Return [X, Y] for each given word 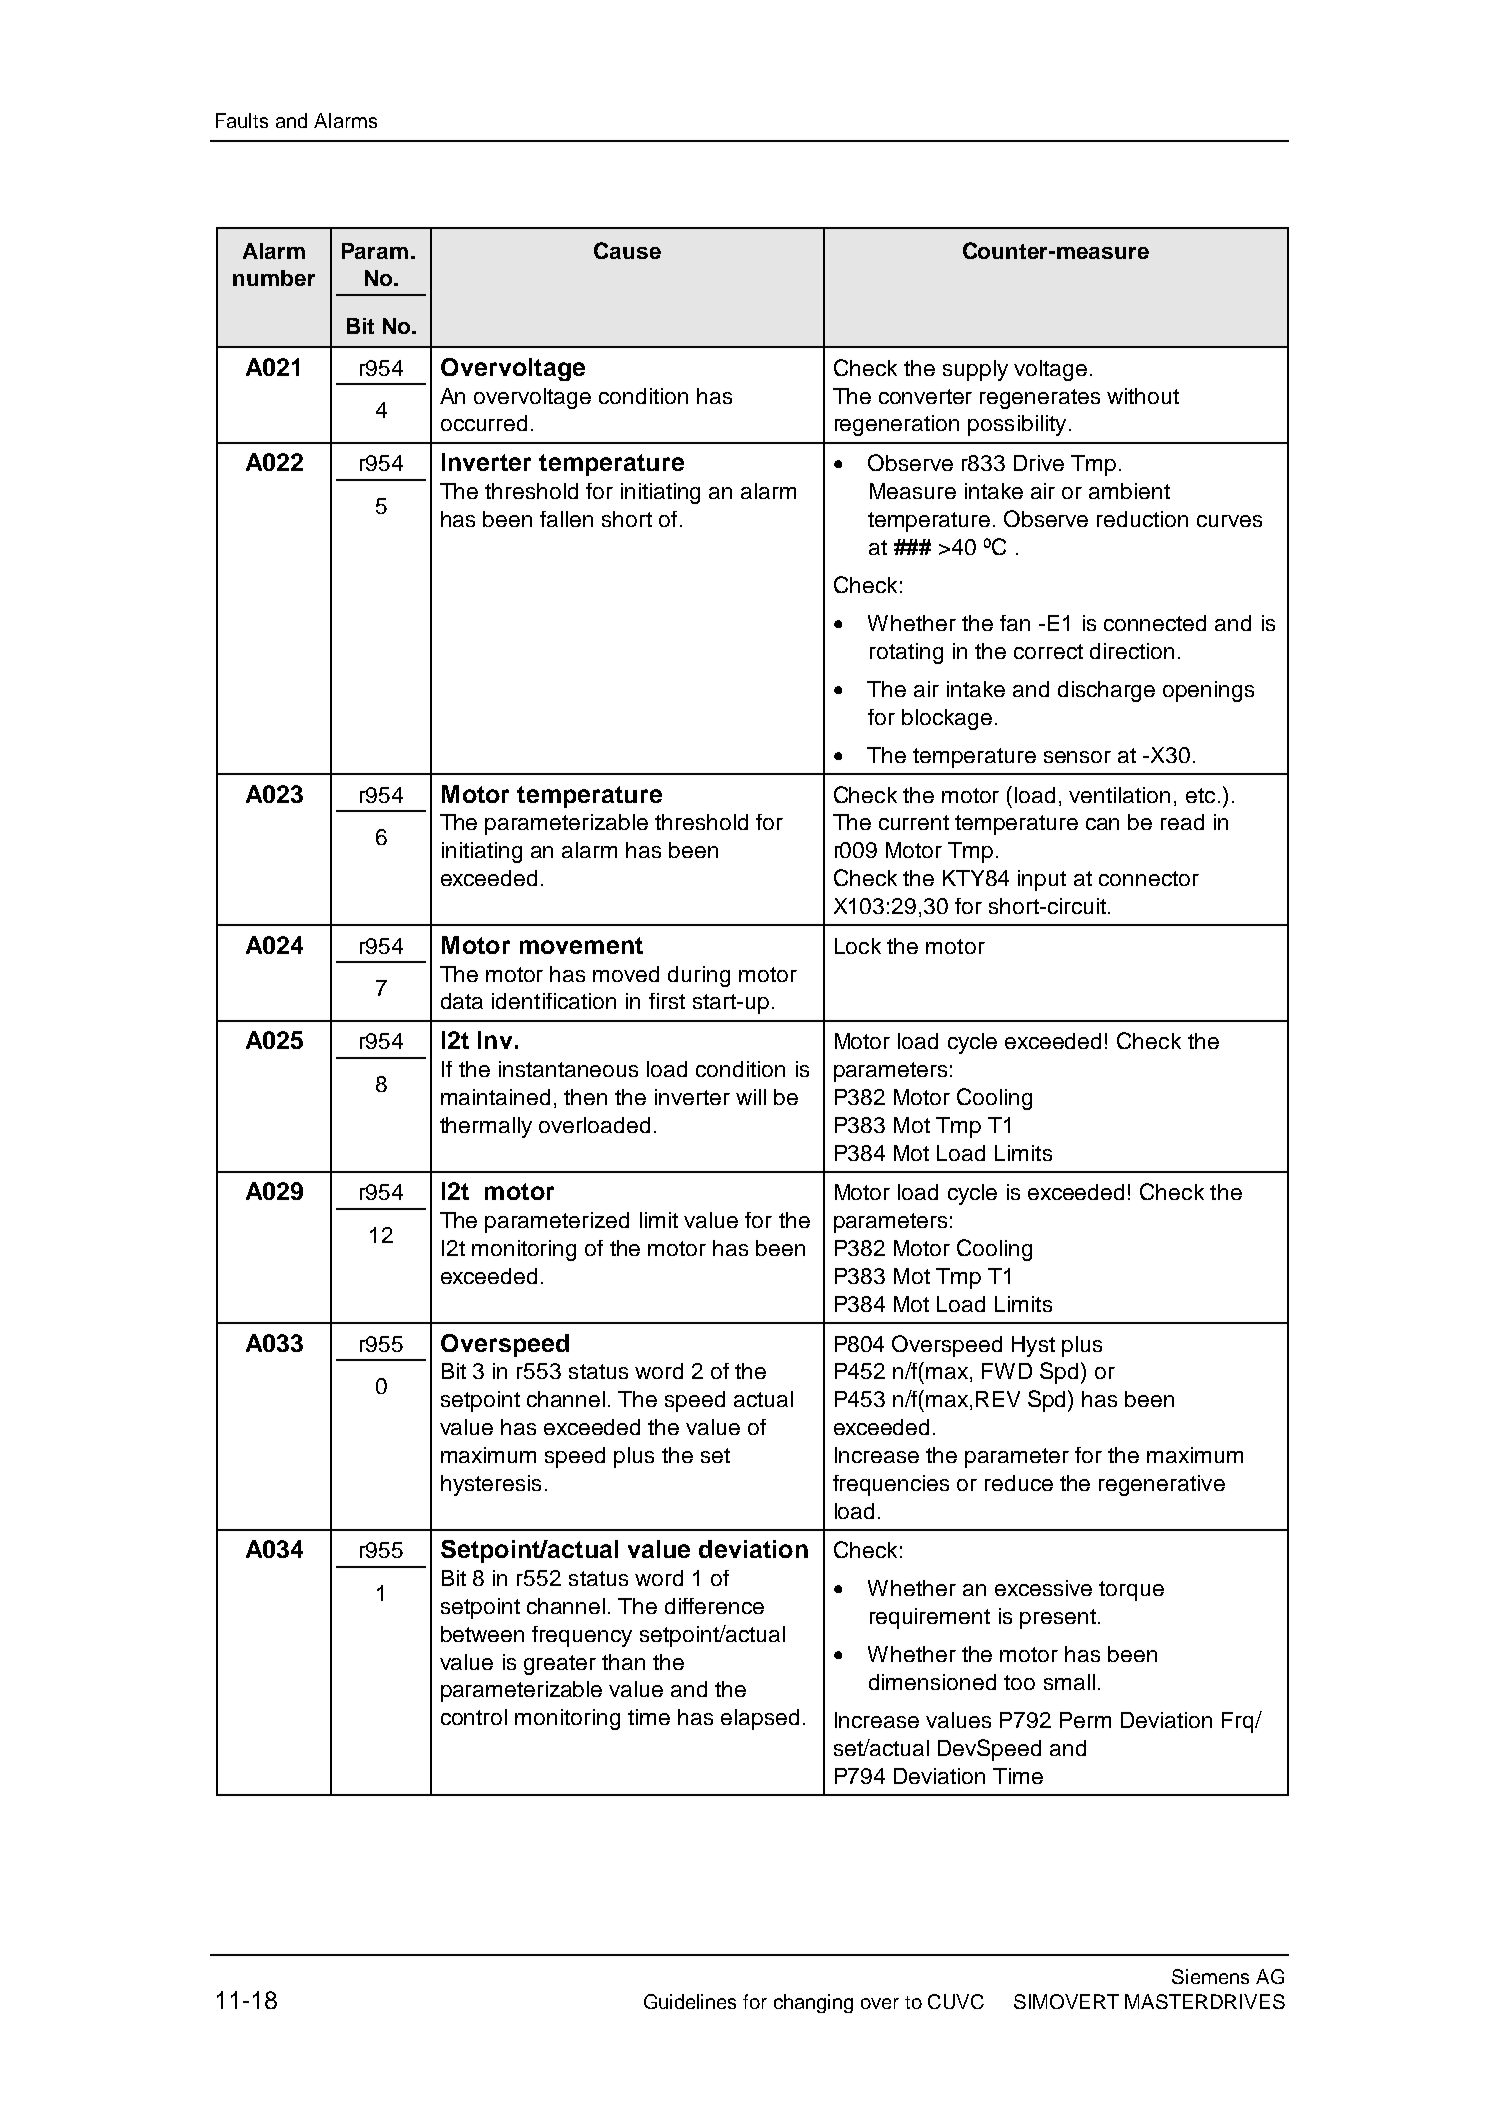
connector [1149, 878]
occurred [484, 423]
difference [714, 1606]
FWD [1007, 1371]
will [751, 1097]
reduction [1142, 519]
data [462, 1001]
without [1143, 396]
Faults [242, 120]
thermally [486, 1127]
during [699, 976]
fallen [566, 519]
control [474, 1717]
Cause [627, 250]
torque [1131, 1591]
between [482, 1634]
